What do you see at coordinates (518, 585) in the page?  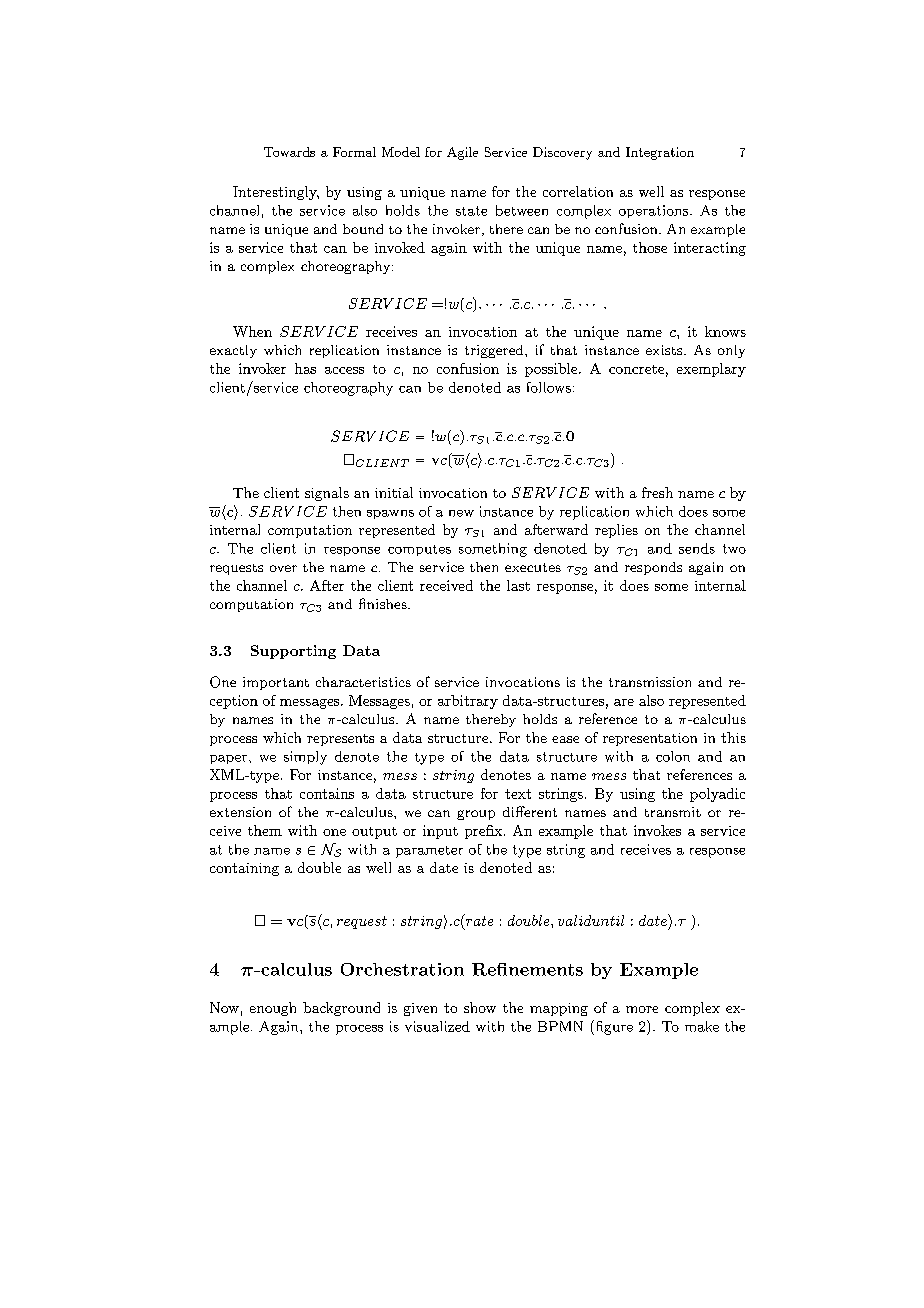 I see `last` at bounding box center [518, 585].
